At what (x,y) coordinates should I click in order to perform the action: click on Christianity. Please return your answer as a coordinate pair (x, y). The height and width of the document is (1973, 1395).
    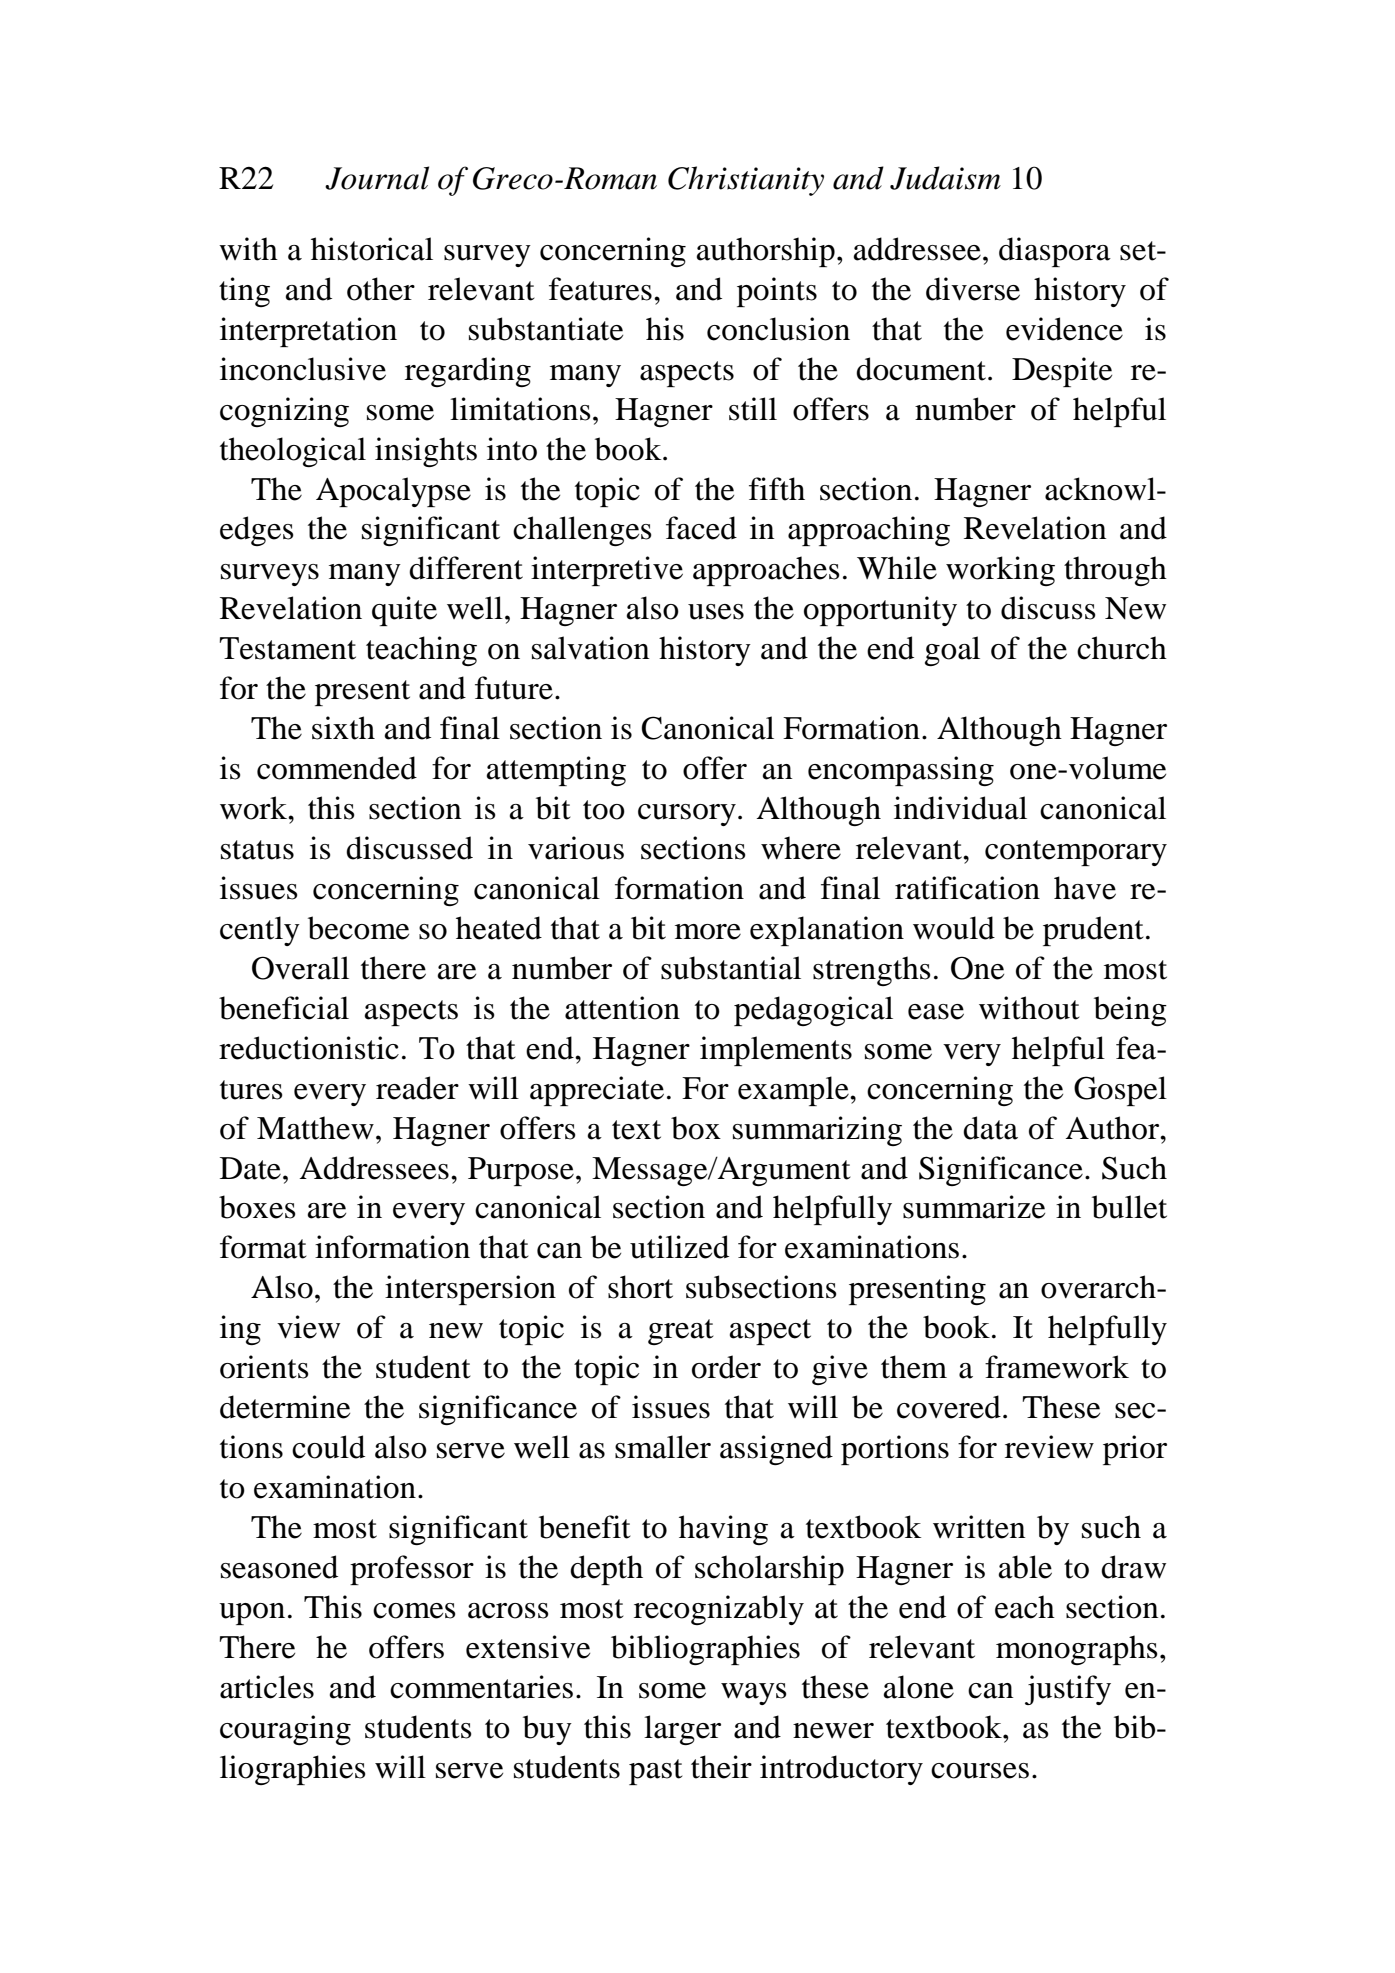
    Looking at the image, I should click on (746, 181).
